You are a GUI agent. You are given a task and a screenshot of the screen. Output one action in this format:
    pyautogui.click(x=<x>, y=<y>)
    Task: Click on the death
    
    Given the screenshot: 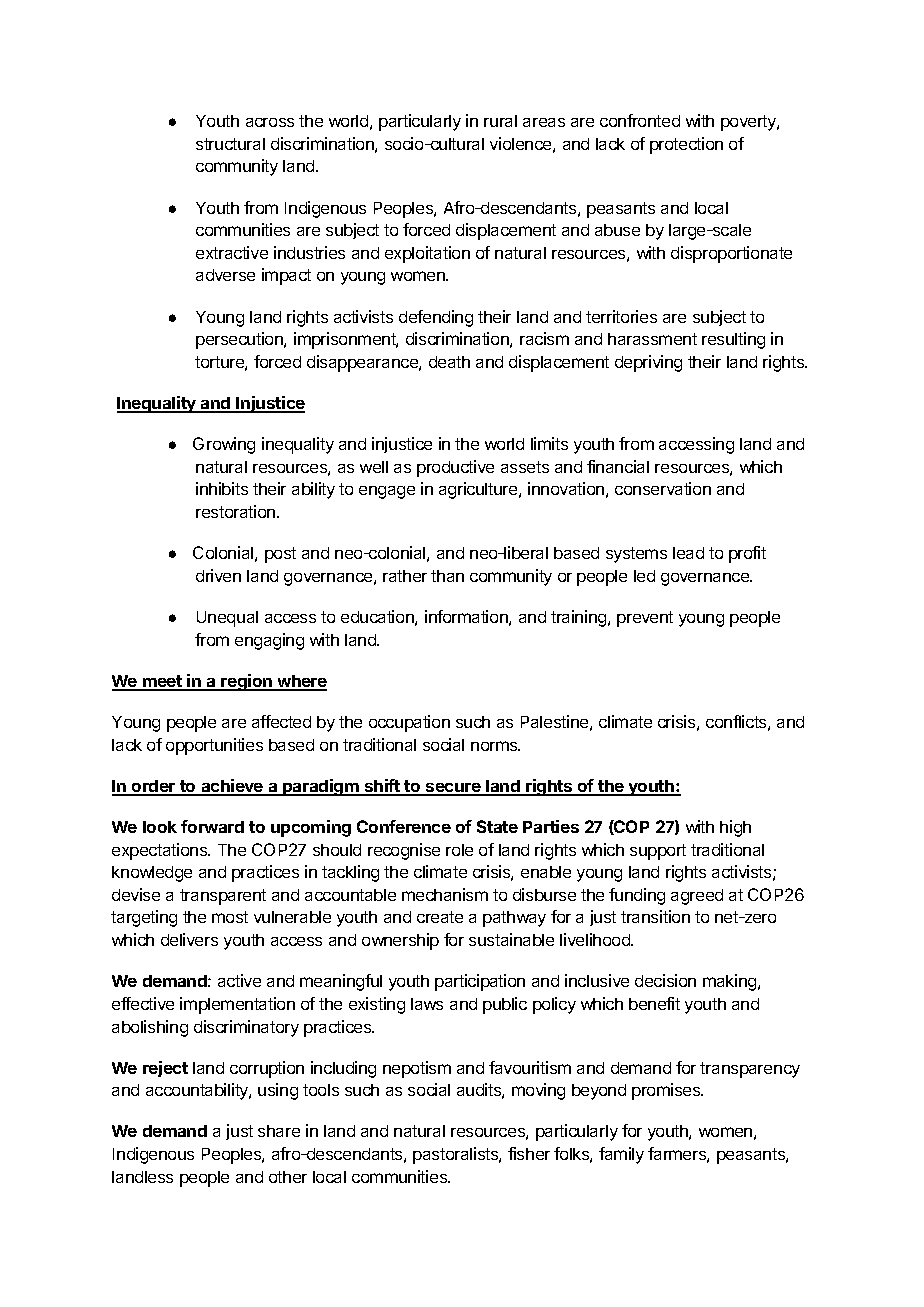 What is the action you would take?
    pyautogui.click(x=449, y=362)
